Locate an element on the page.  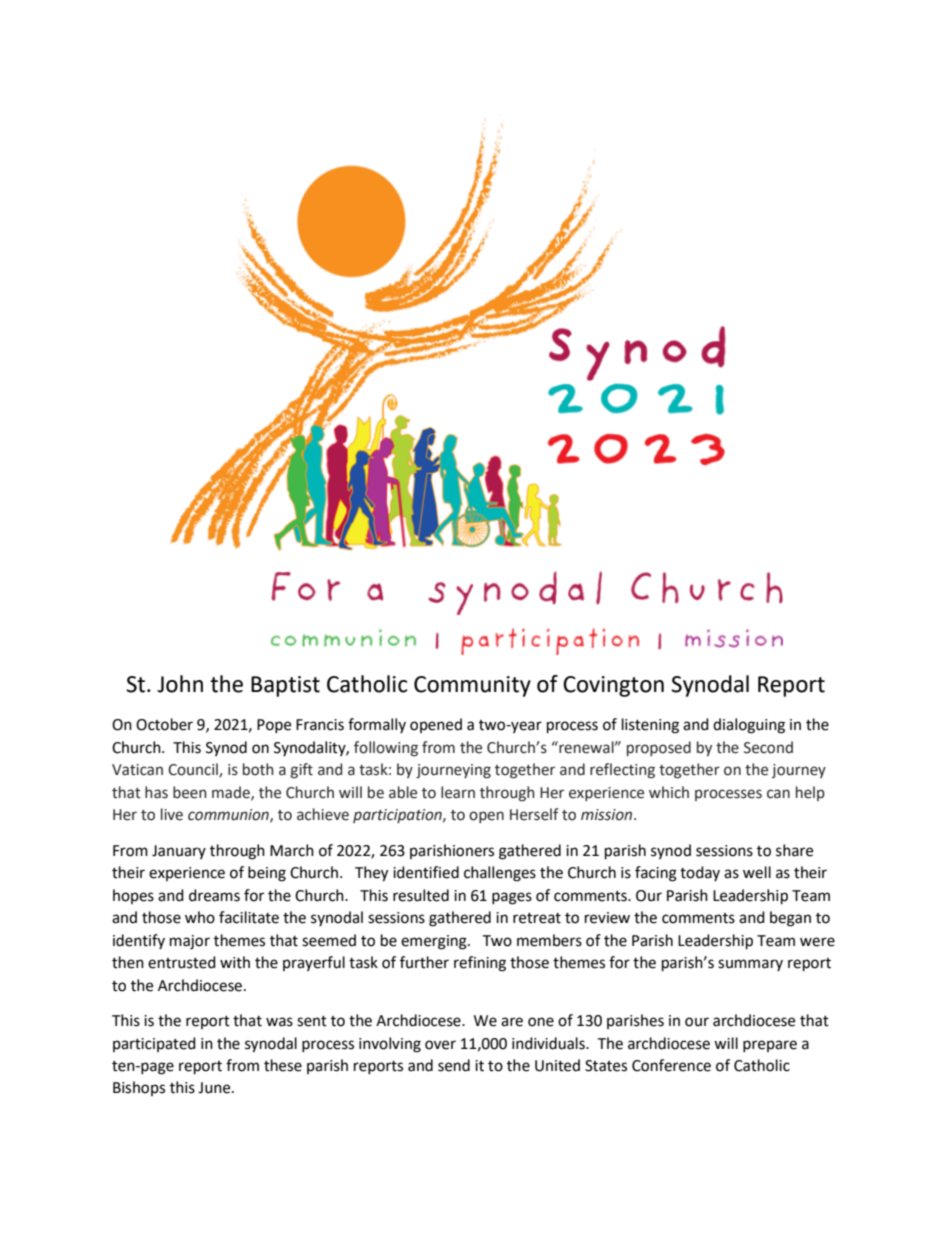
John is located at coordinates (180, 684).
